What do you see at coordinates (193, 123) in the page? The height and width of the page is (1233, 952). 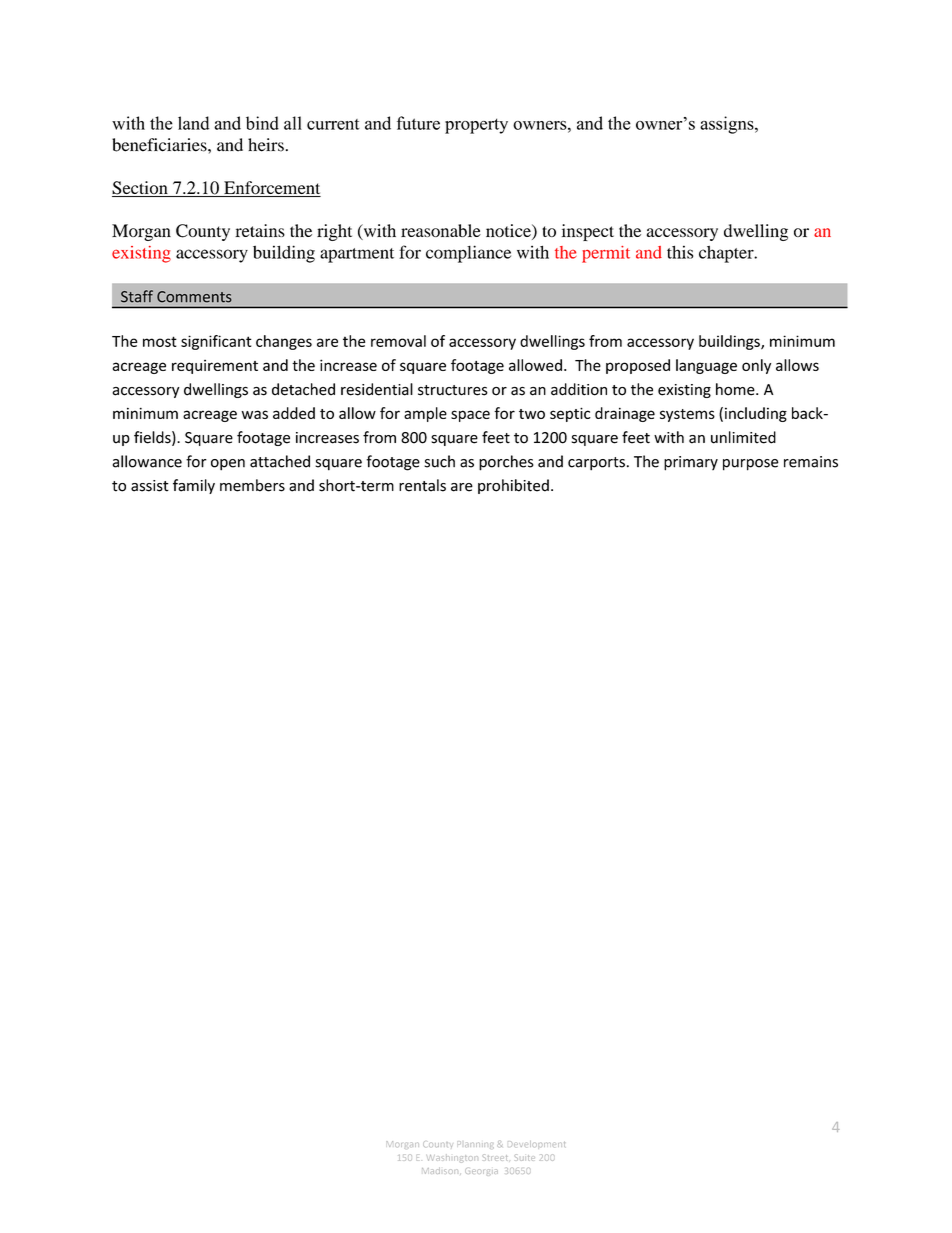 I see `land` at bounding box center [193, 123].
